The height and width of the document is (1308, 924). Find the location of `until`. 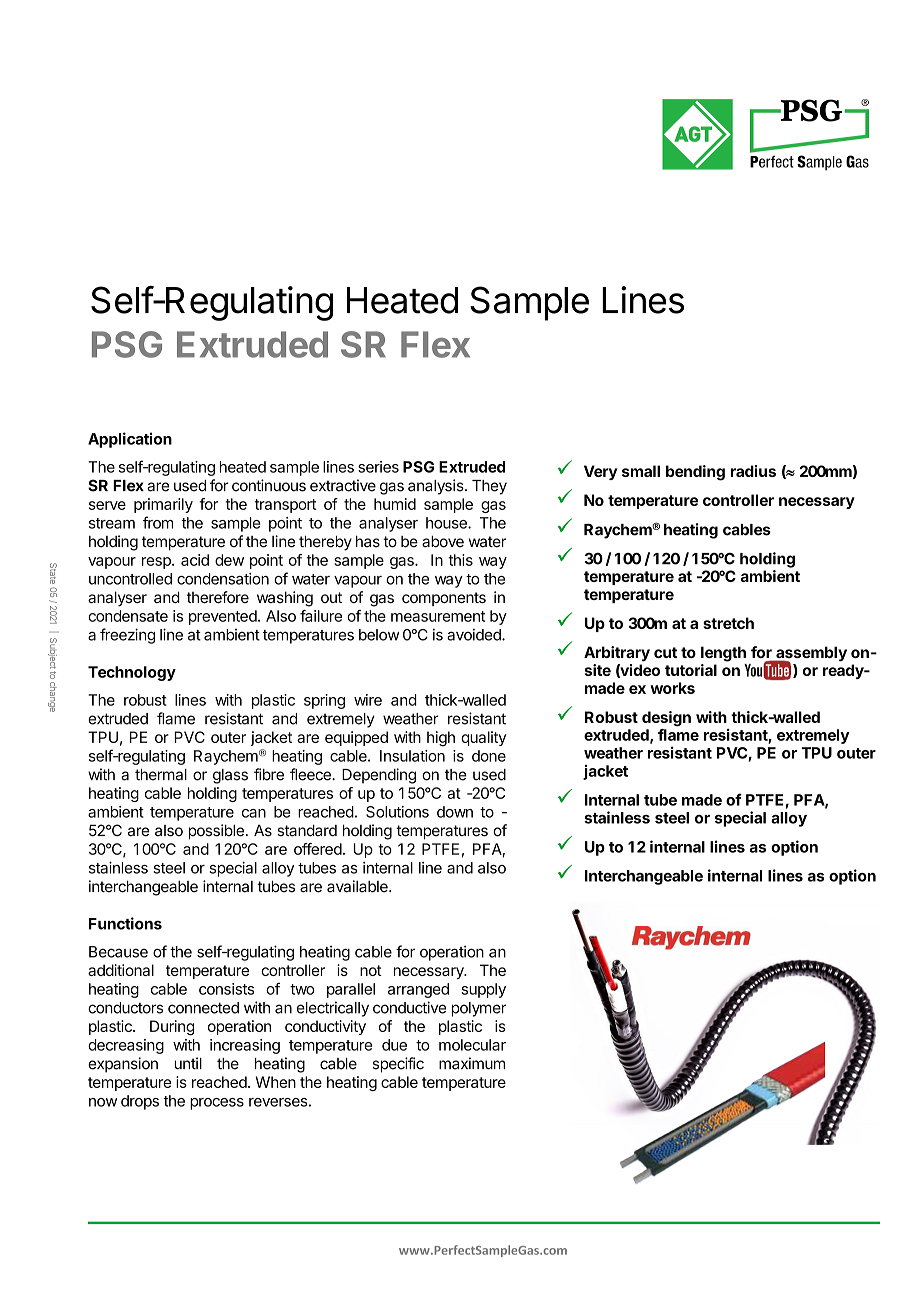

until is located at coordinates (188, 1063).
